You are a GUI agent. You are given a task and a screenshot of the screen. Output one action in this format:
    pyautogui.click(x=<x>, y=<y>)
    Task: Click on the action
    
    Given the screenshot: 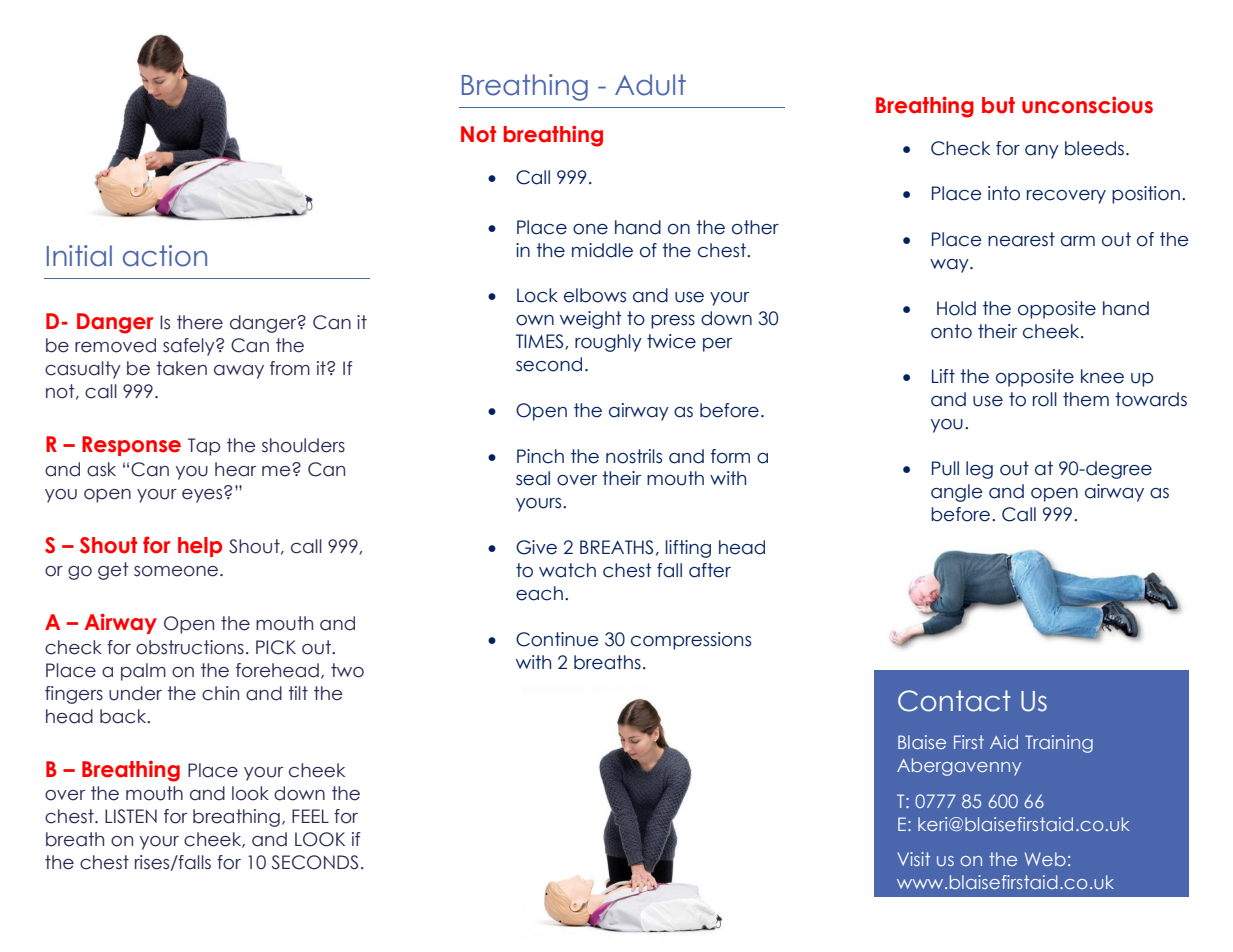 What is the action you would take?
    pyautogui.click(x=165, y=256)
